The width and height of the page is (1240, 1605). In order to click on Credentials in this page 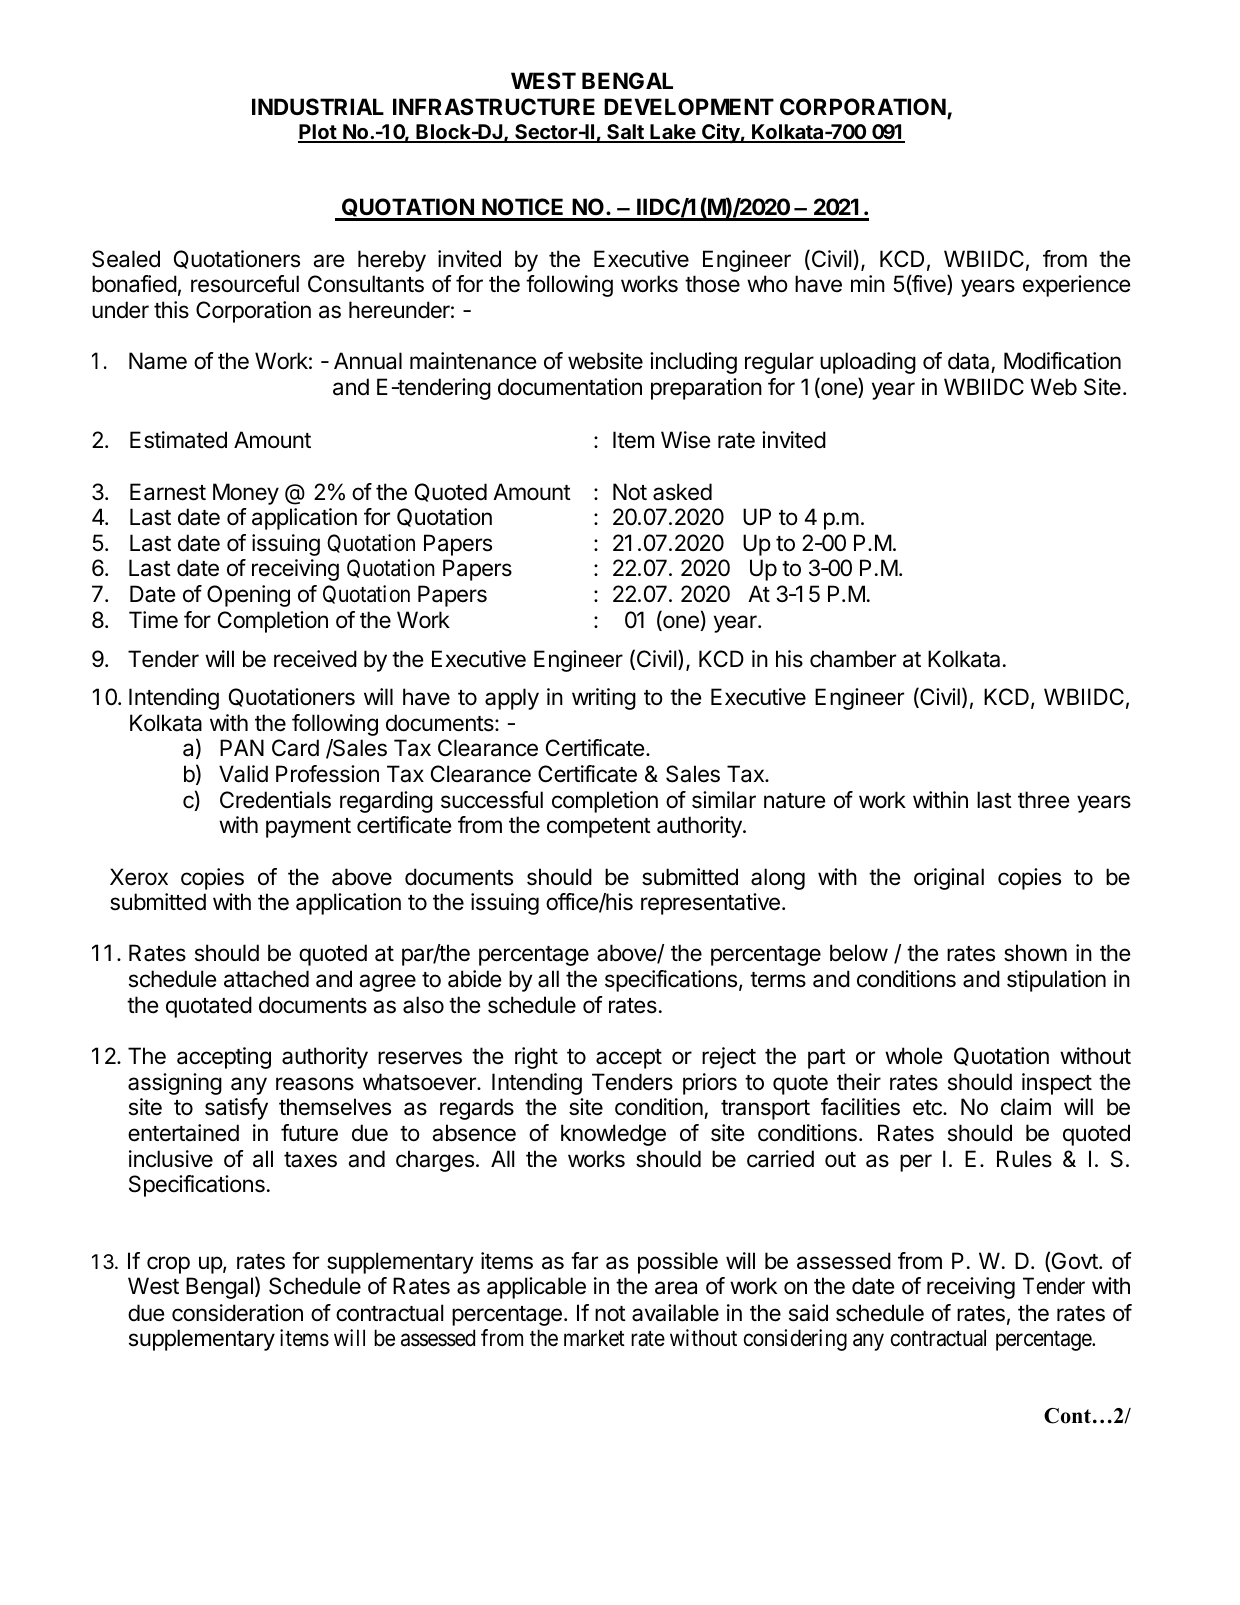, I will do `click(275, 800)`.
